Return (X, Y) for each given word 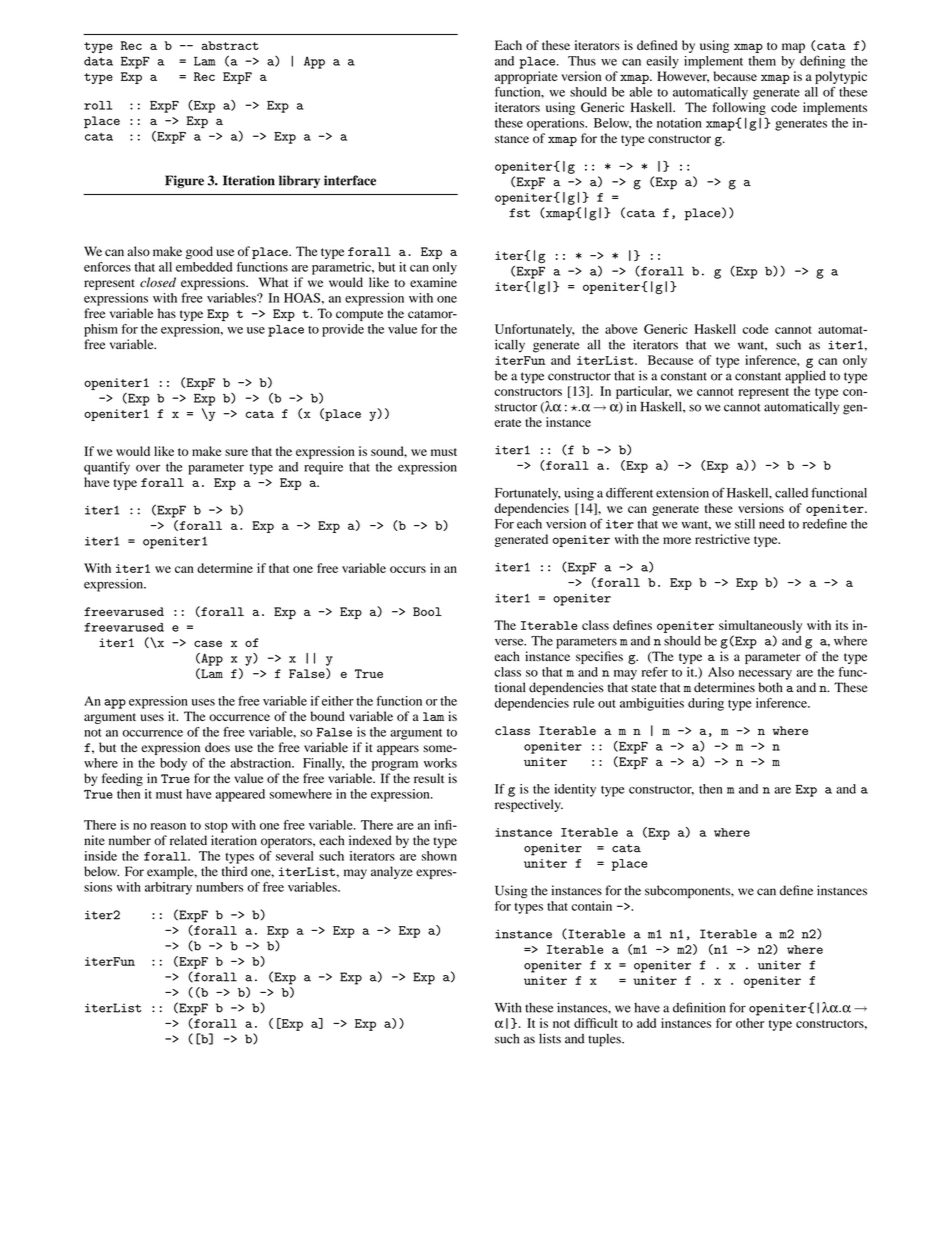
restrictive (722, 539)
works (440, 763)
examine (433, 282)
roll (98, 105)
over (148, 468)
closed (158, 282)
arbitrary (168, 888)
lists (550, 1038)
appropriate (526, 77)
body (173, 764)
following (739, 108)
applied (805, 377)
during (706, 704)
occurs (408, 569)
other (750, 1023)
